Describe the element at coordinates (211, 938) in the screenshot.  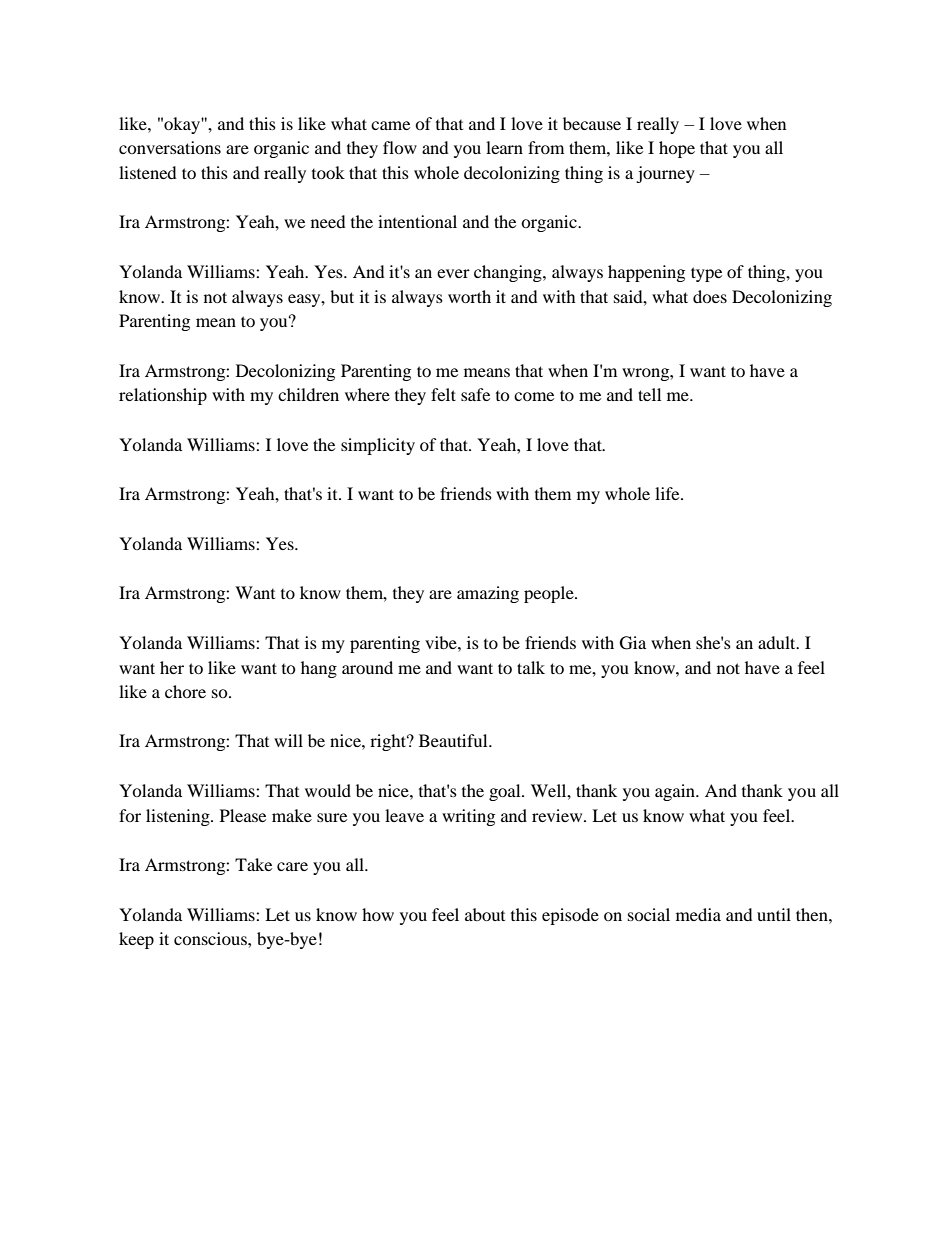
I see `conscious` at that location.
